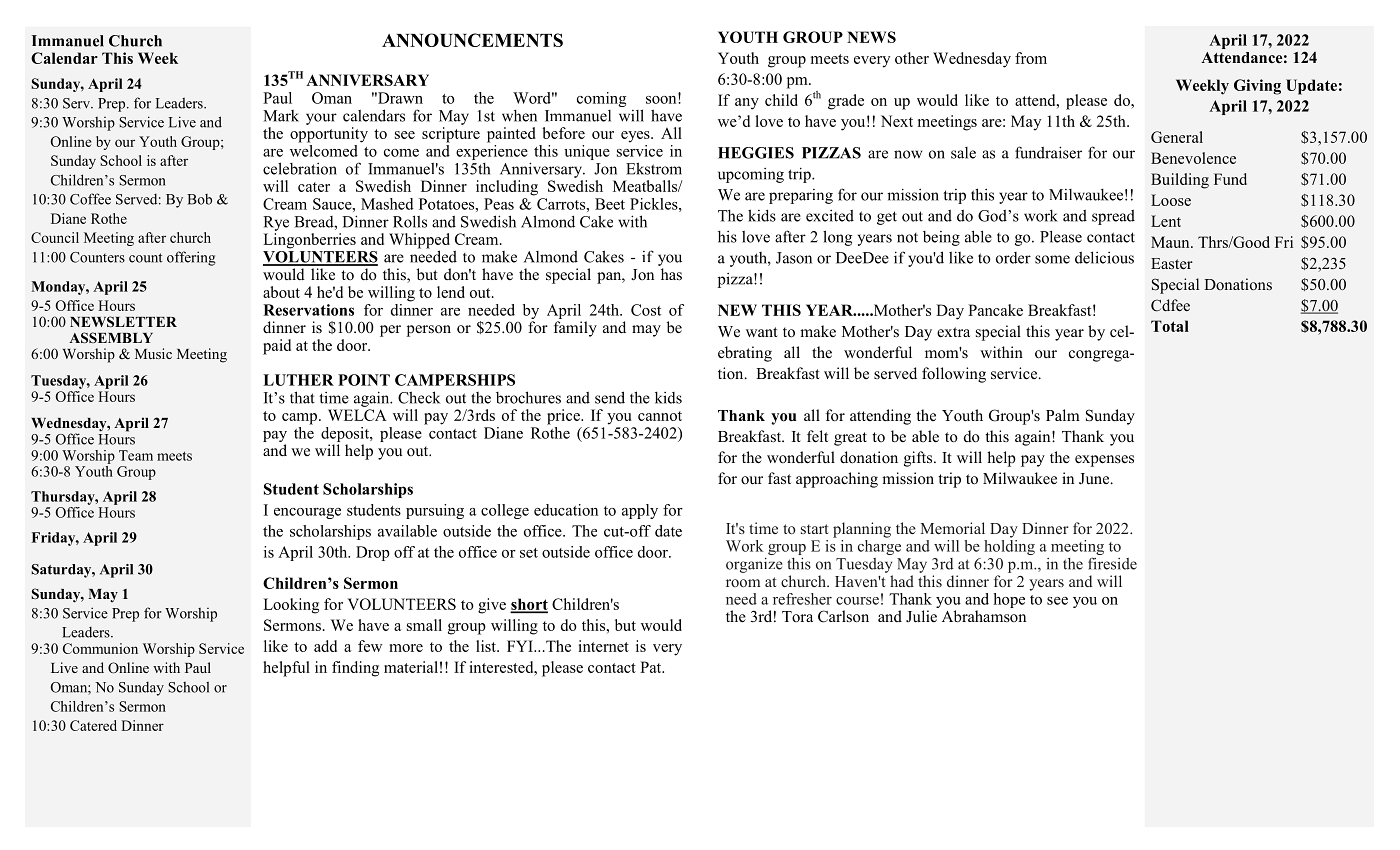 The width and height of the screenshot is (1400, 850). What do you see at coordinates (671, 274) in the screenshot?
I see `has` at bounding box center [671, 274].
